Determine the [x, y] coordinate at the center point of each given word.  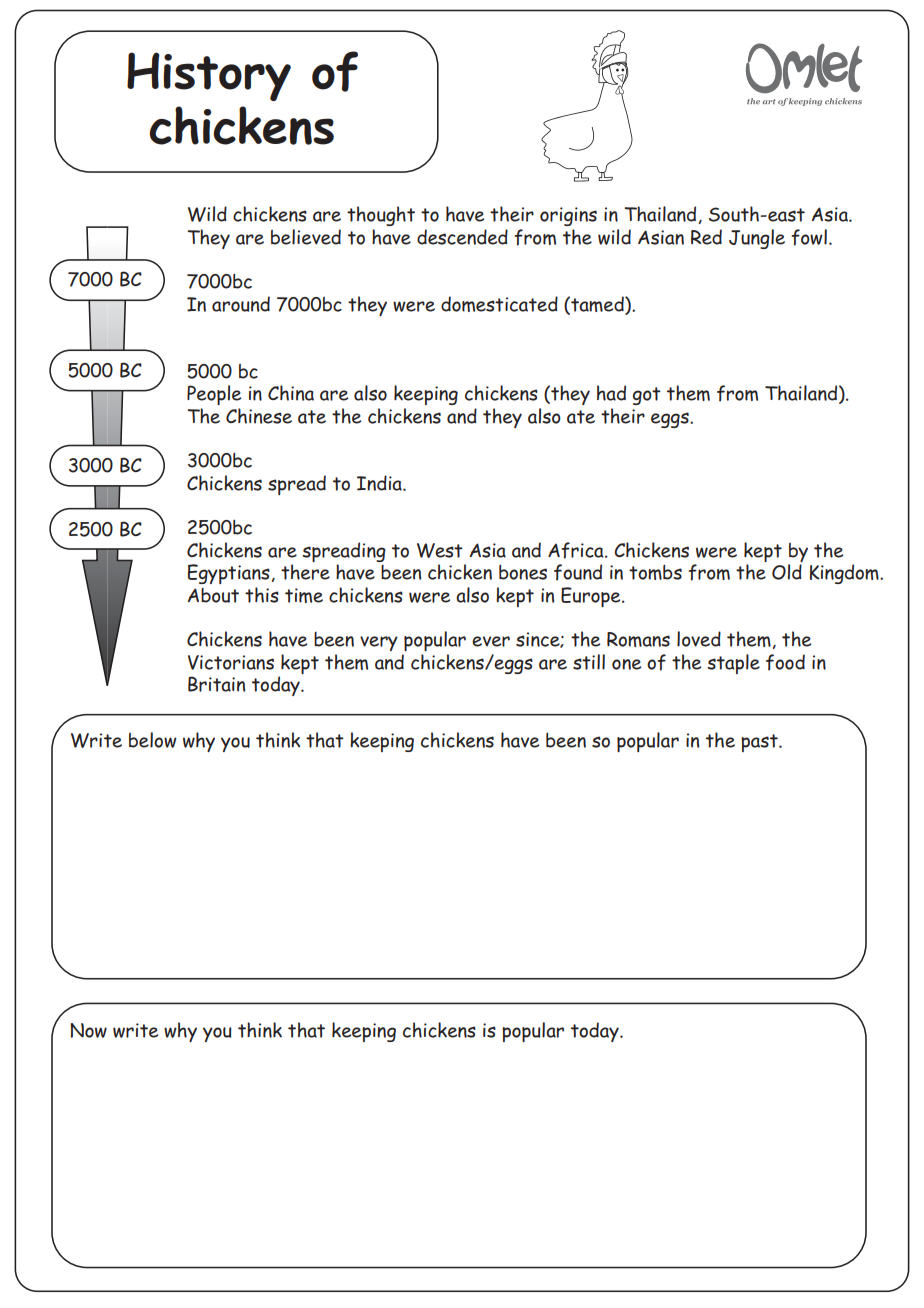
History [209, 76]
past [760, 743]
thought [381, 216]
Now [88, 1030]
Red [706, 237]
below [153, 740]
